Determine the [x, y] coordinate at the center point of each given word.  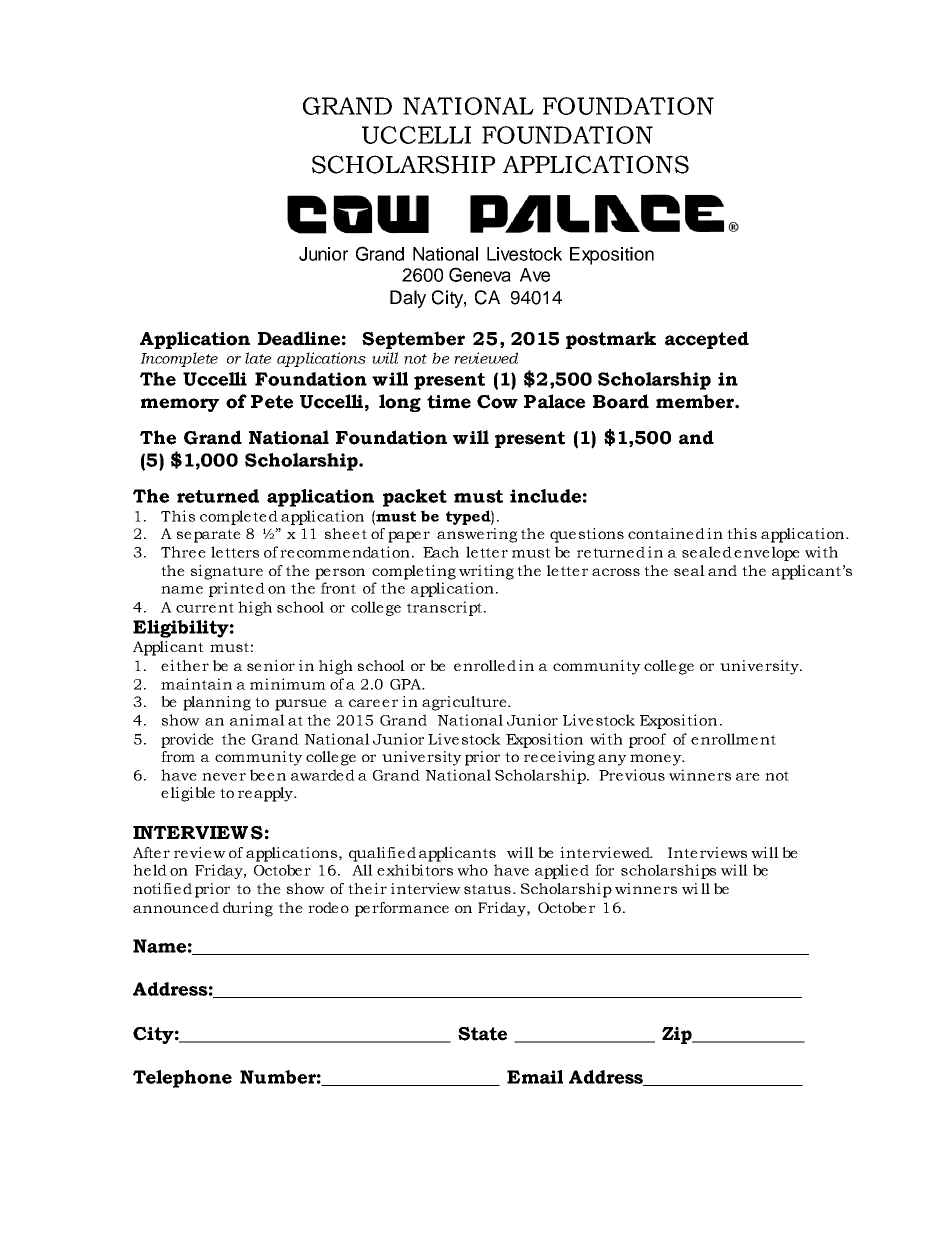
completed [239, 517]
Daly [408, 299]
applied [562, 871]
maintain [196, 684]
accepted [707, 340]
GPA [406, 684]
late [258, 358]
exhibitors [415, 870]
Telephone [182, 1079]
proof [647, 740]
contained [666, 533]
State [482, 1034]
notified [162, 888]
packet [415, 498]
